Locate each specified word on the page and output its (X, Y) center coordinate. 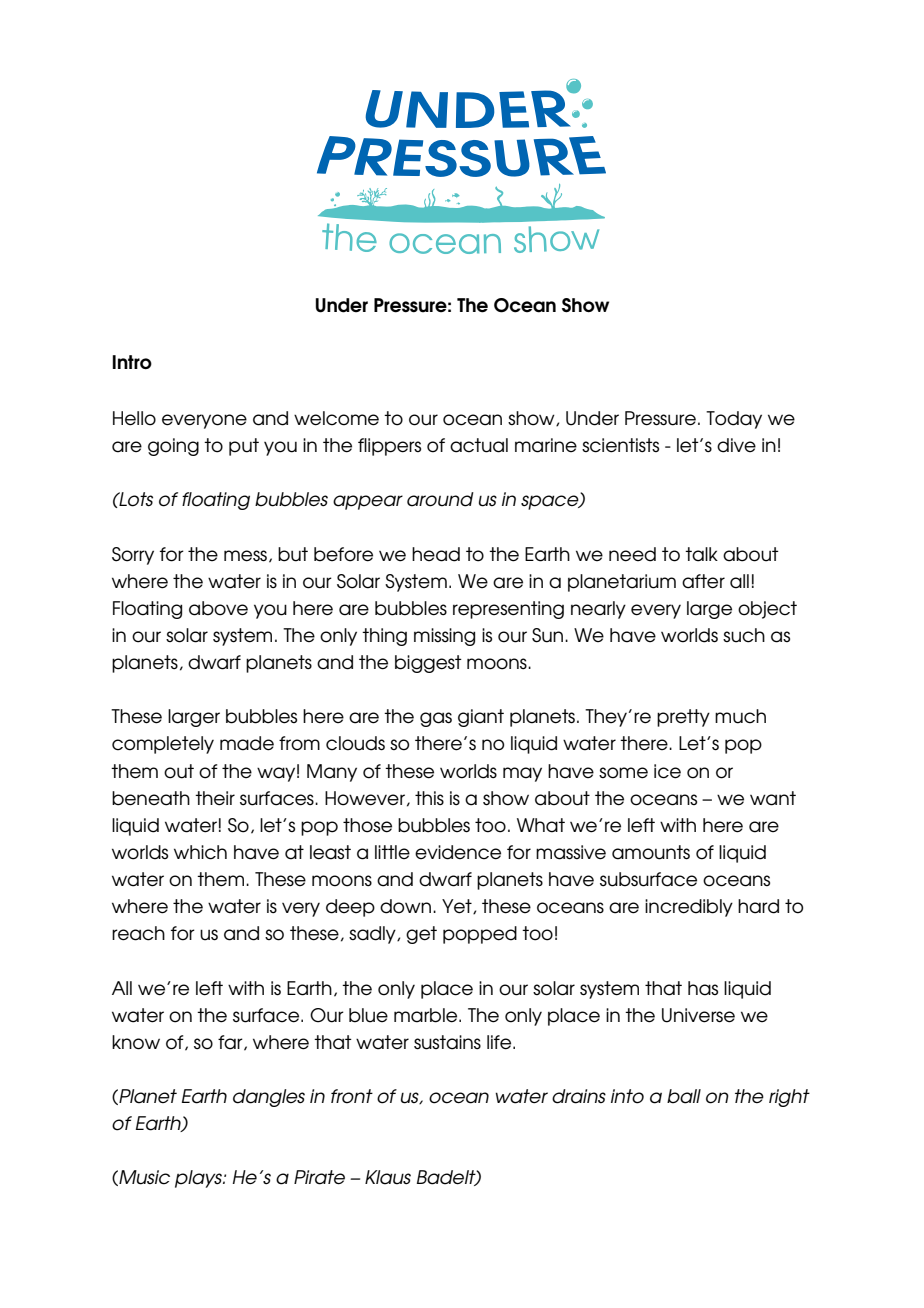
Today (734, 420)
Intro (132, 362)
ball (684, 1096)
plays (199, 1179)
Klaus (388, 1177)
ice (667, 771)
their (215, 798)
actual (479, 445)
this (429, 798)
